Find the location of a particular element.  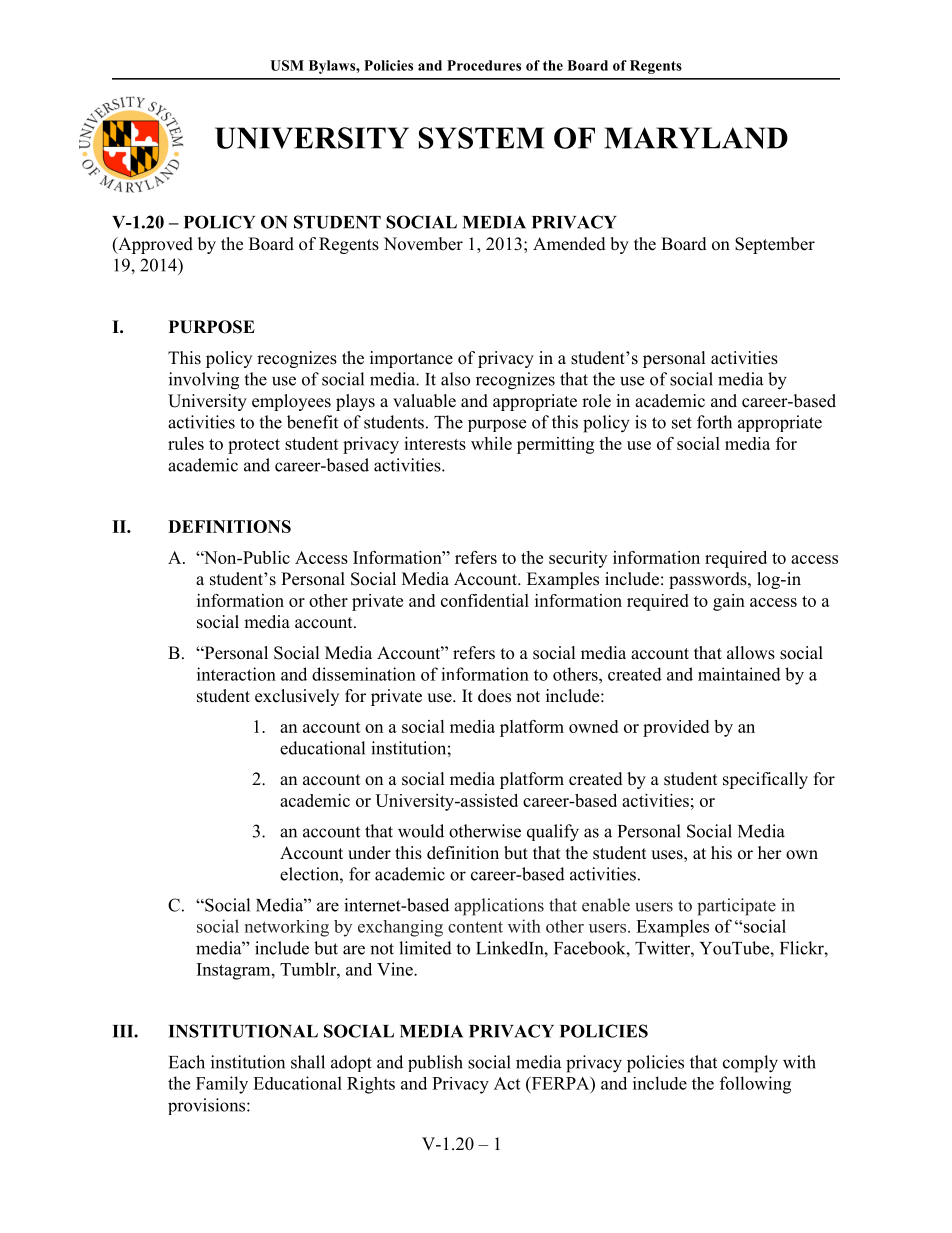

MARYLAND is located at coordinates (696, 138).
